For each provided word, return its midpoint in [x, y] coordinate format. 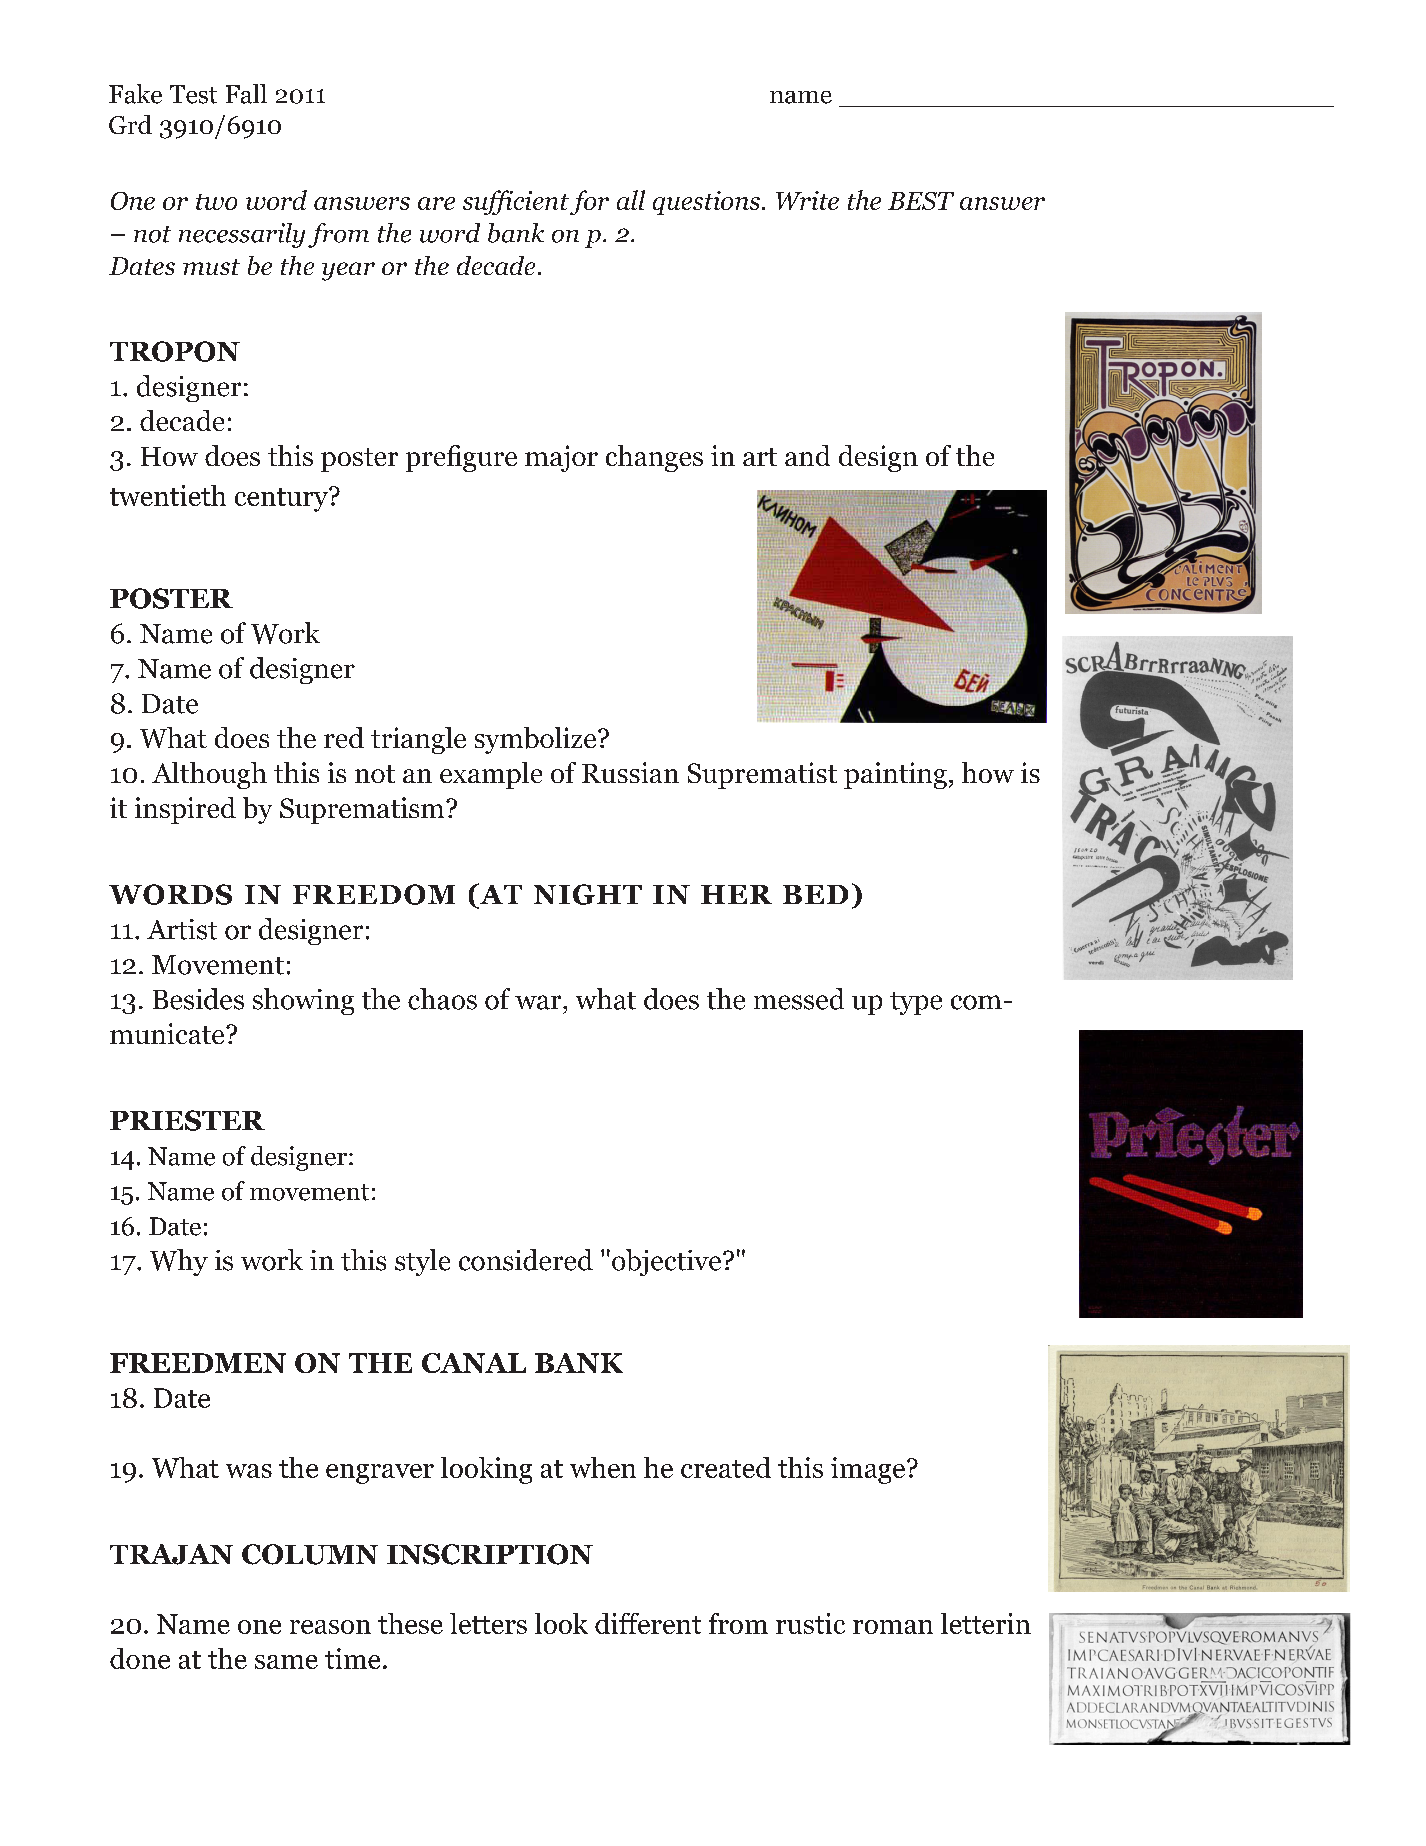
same [286, 1662]
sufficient [516, 202]
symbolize [537, 740]
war [539, 1002]
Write [807, 200]
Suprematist [762, 775]
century [282, 500]
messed [799, 999]
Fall [246, 94]
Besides [198, 999]
